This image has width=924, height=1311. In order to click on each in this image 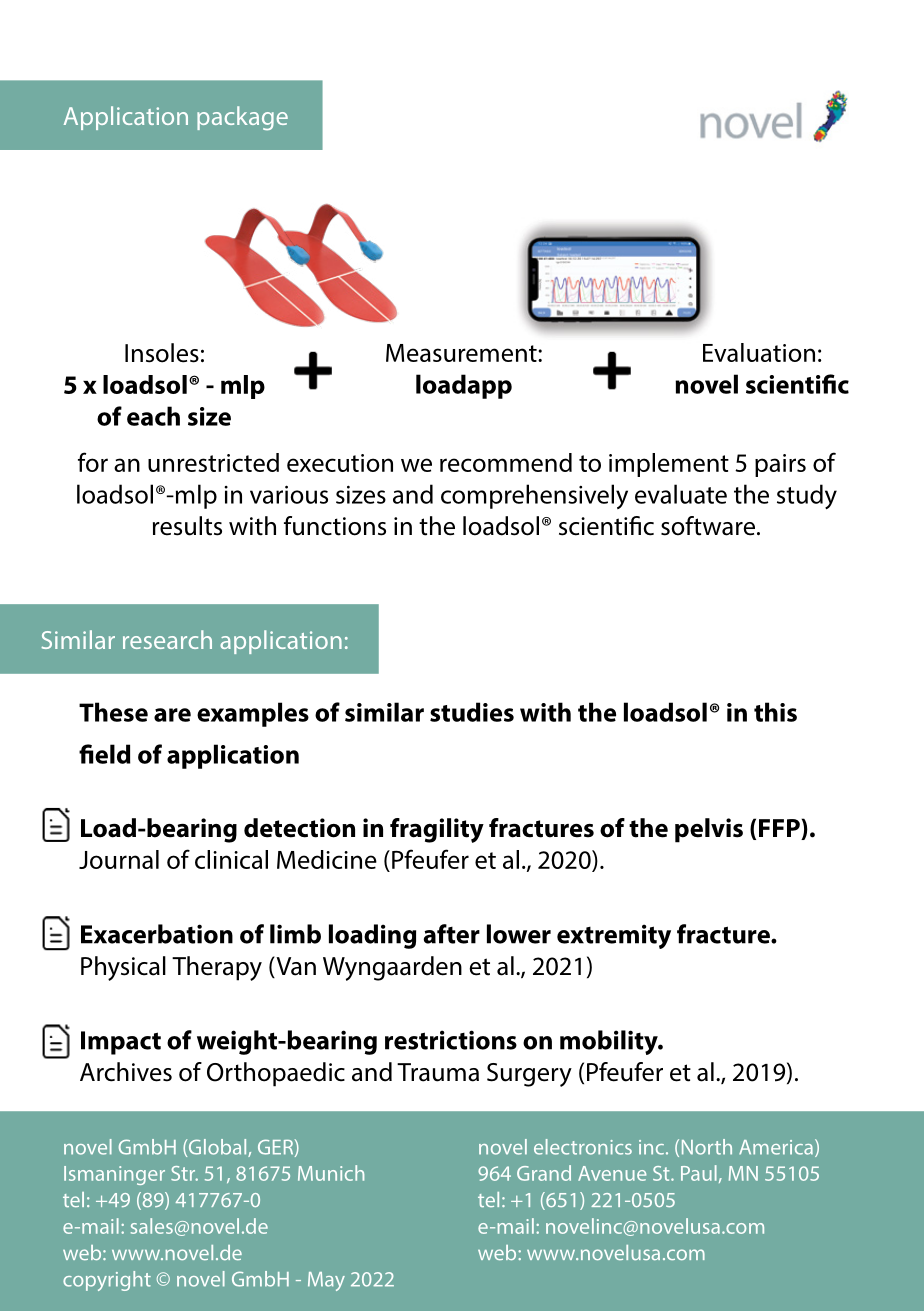, I will do `click(153, 416)`.
